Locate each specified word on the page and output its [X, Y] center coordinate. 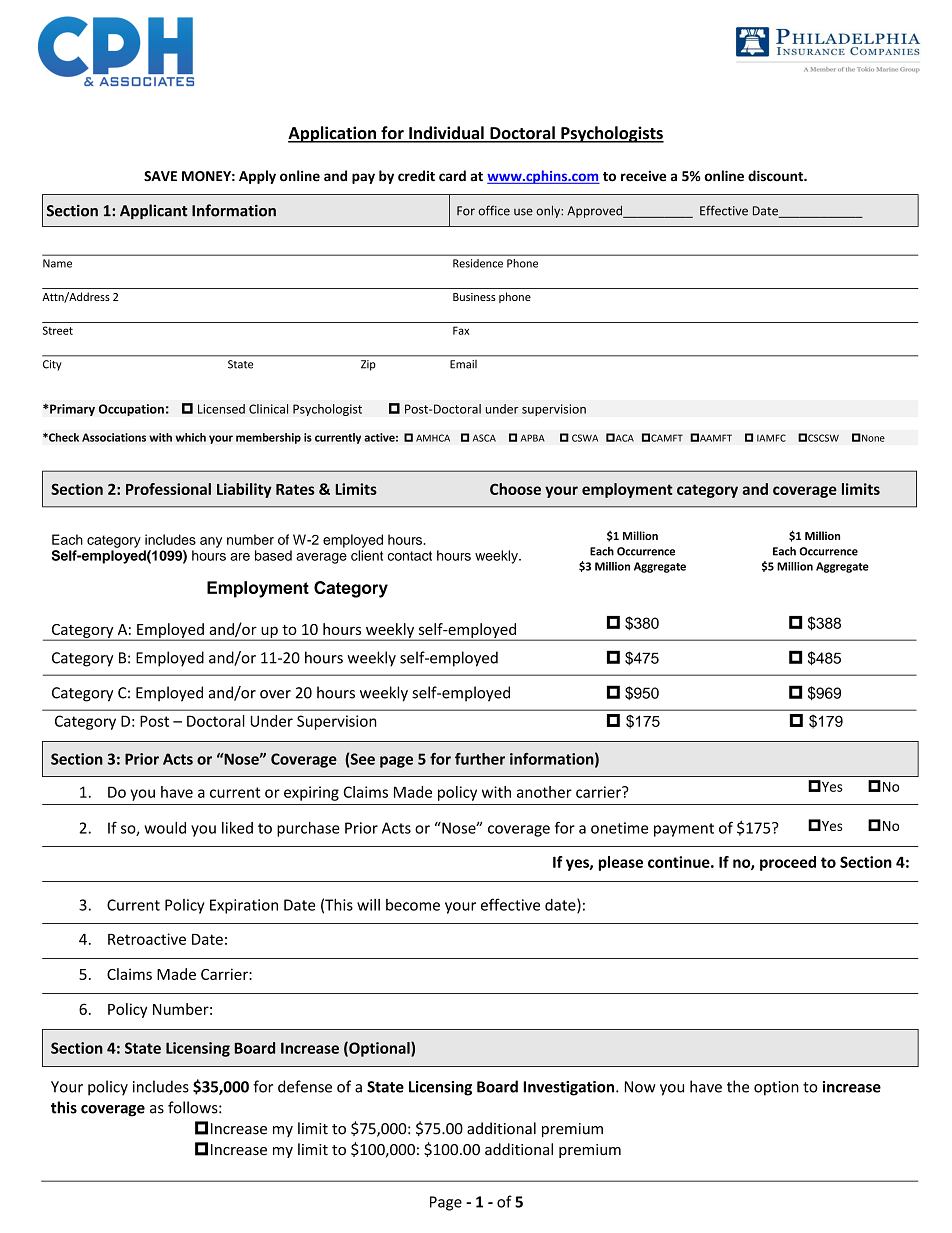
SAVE [160, 176]
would [165, 828]
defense [305, 1086]
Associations [114, 437]
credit [416, 176]
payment [684, 830]
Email [463, 364]
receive [643, 176]
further [480, 759]
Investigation [568, 1088]
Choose [515, 489]
